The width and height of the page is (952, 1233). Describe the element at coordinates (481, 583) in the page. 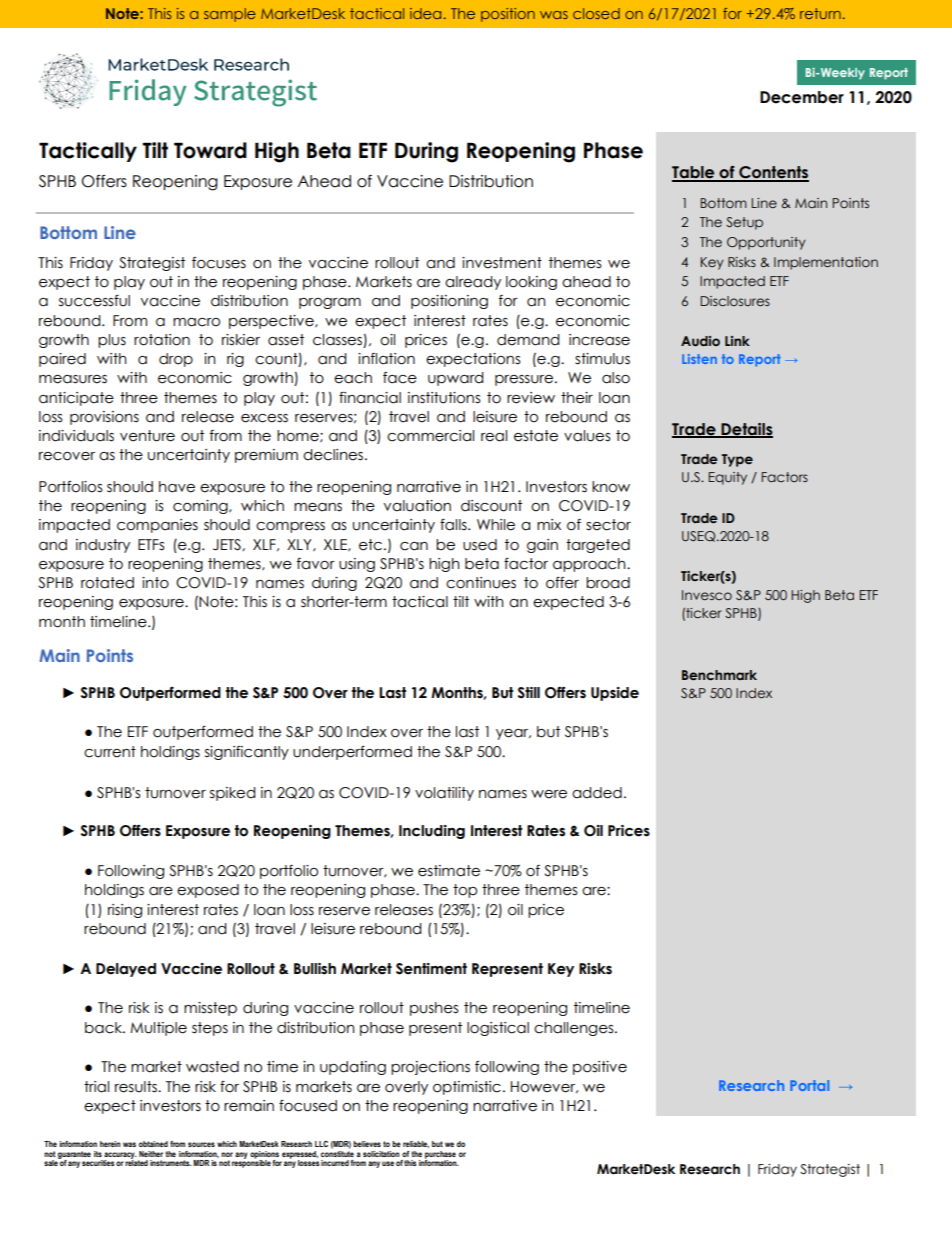

I see `continues` at that location.
